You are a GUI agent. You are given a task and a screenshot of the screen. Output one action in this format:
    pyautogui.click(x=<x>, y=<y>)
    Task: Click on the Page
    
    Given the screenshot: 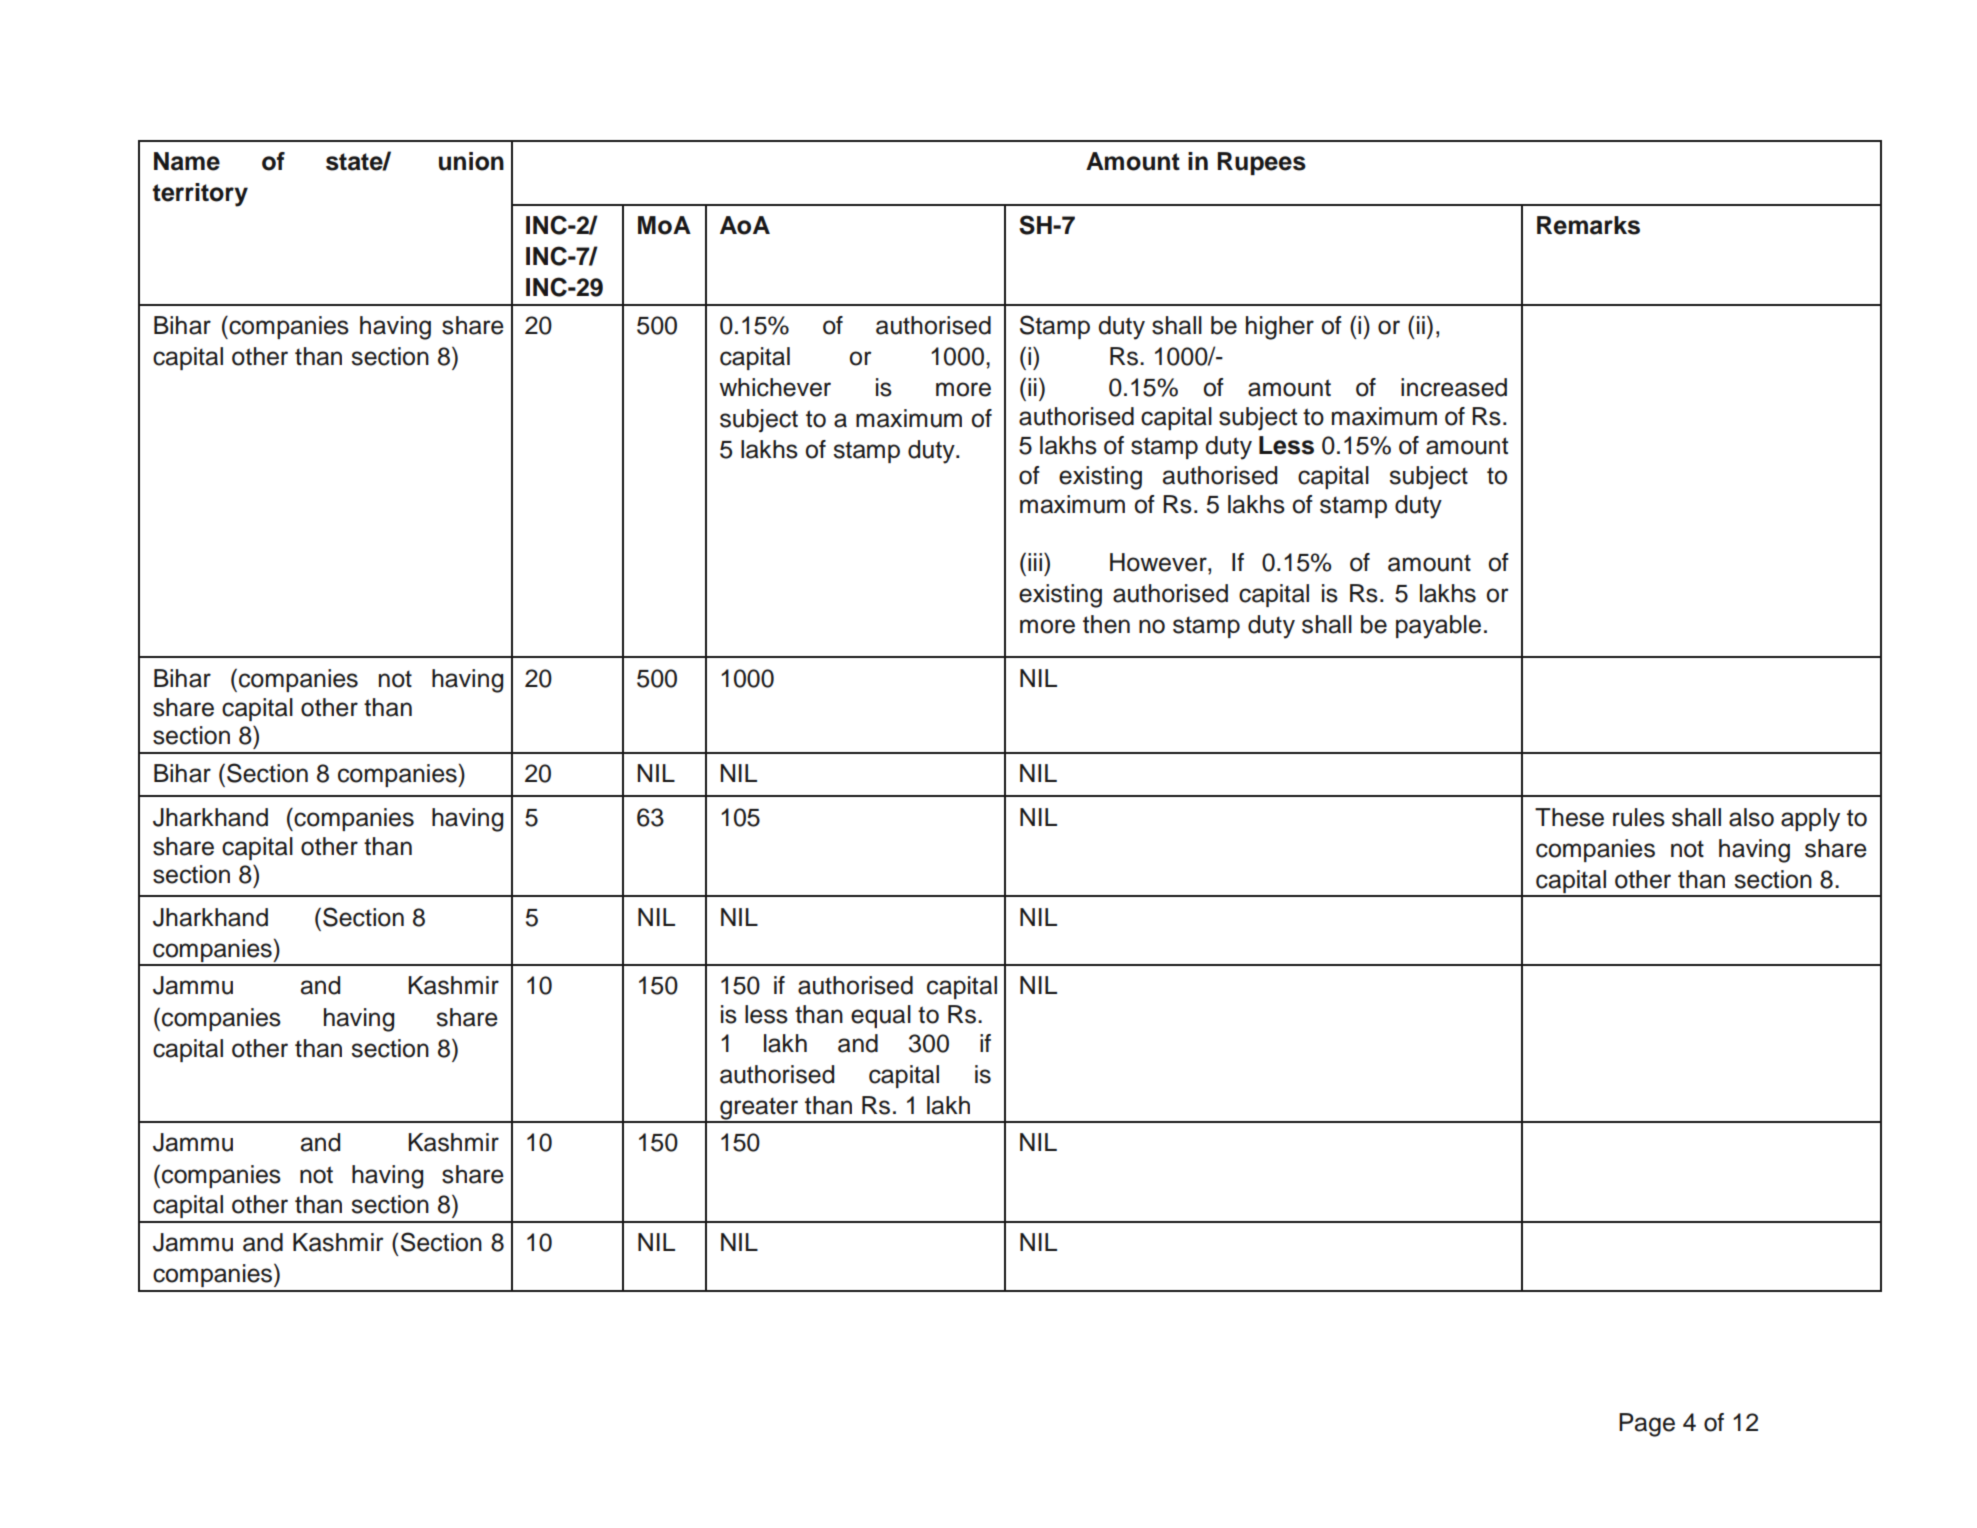 What is the action you would take?
    pyautogui.click(x=1647, y=1425)
